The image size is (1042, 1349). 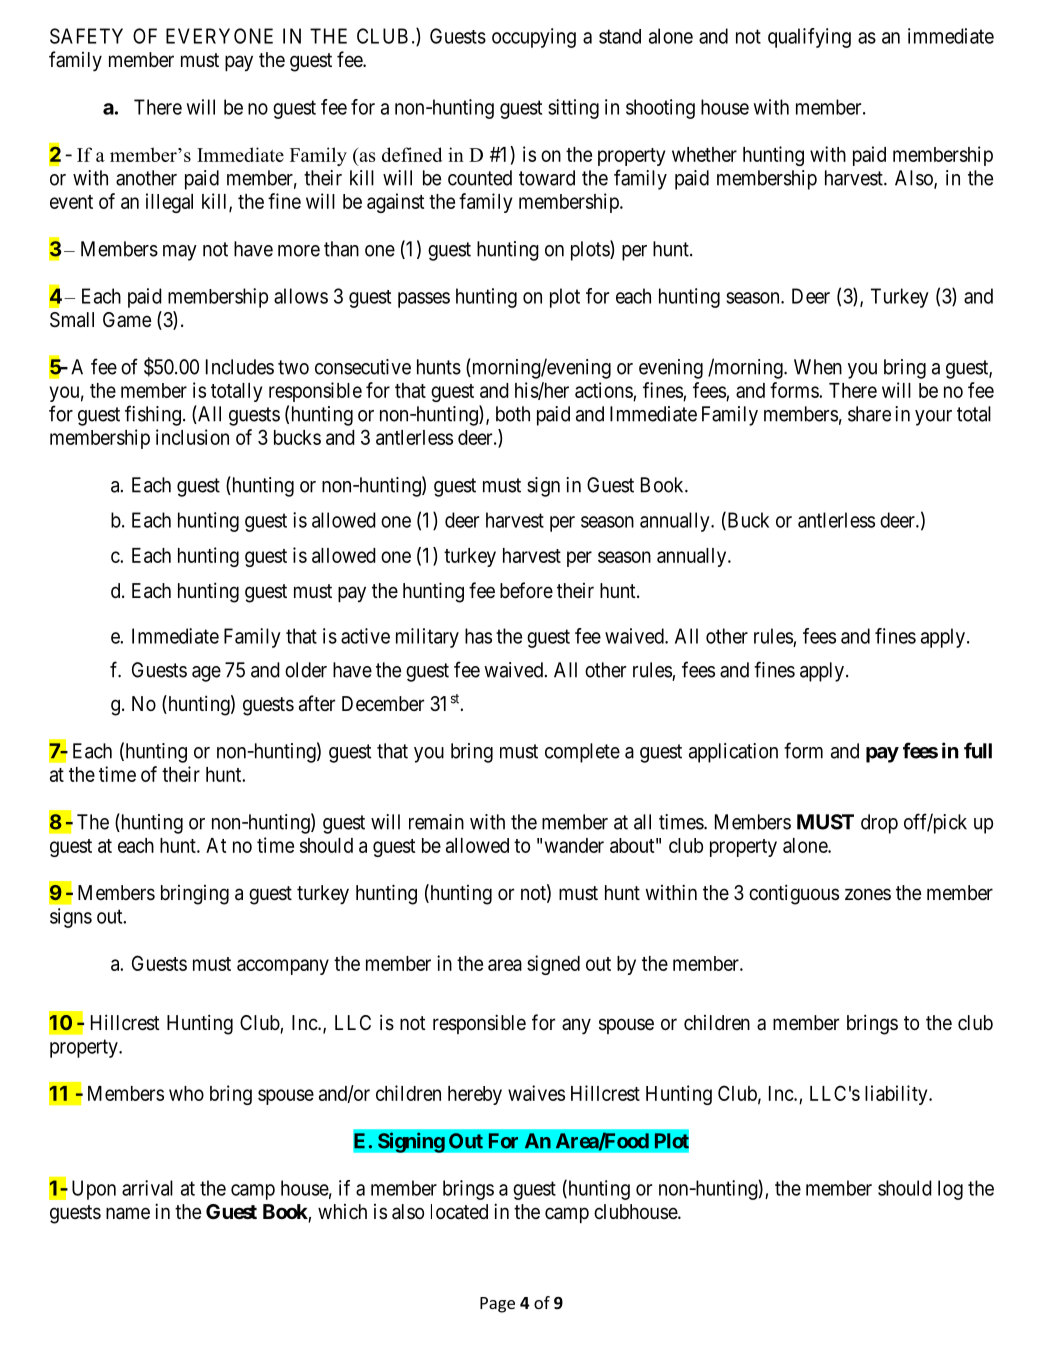 What do you see at coordinates (128, 1213) in the screenshot?
I see `name` at bounding box center [128, 1213].
